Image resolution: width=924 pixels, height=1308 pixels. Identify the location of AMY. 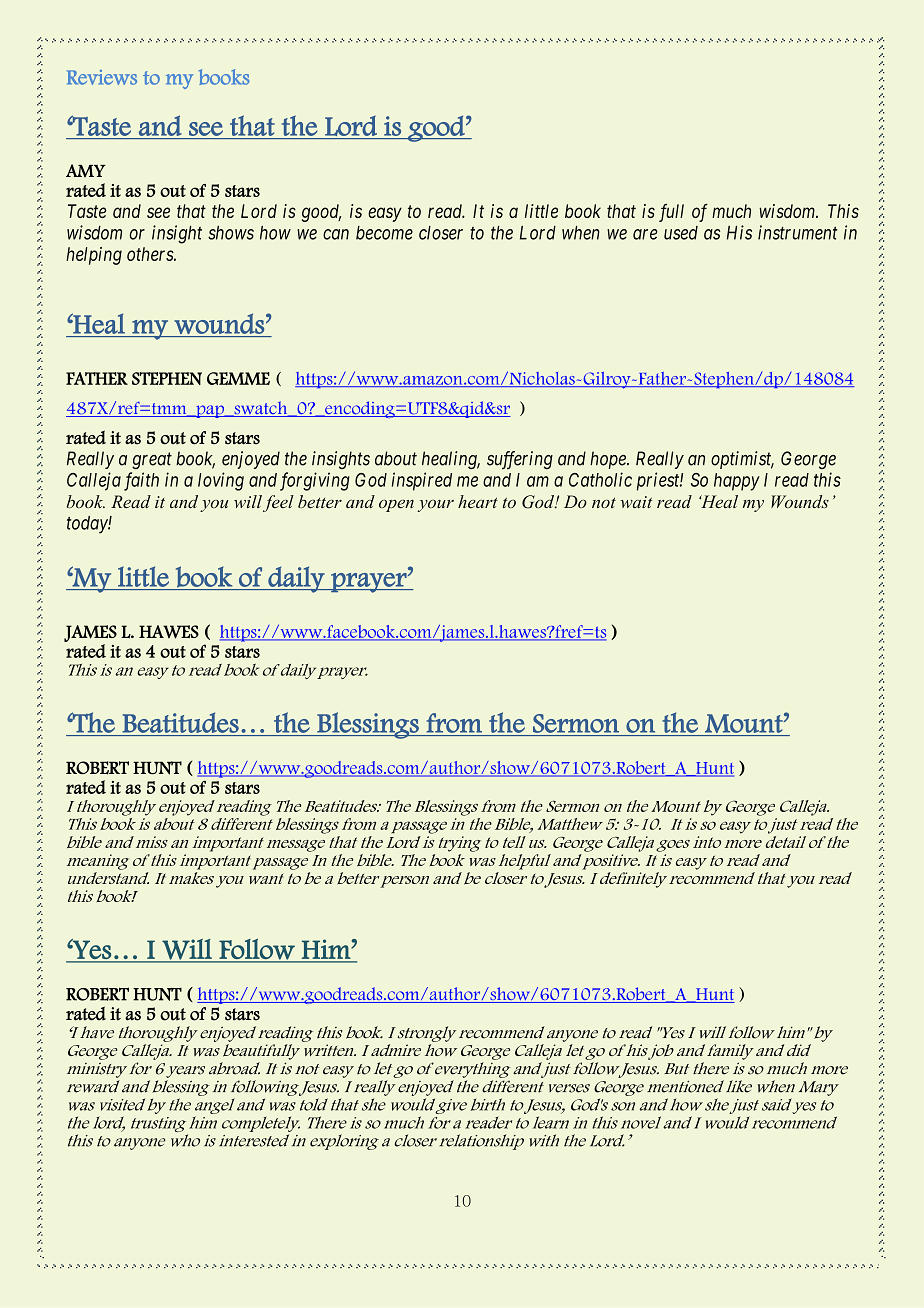
(86, 171).
